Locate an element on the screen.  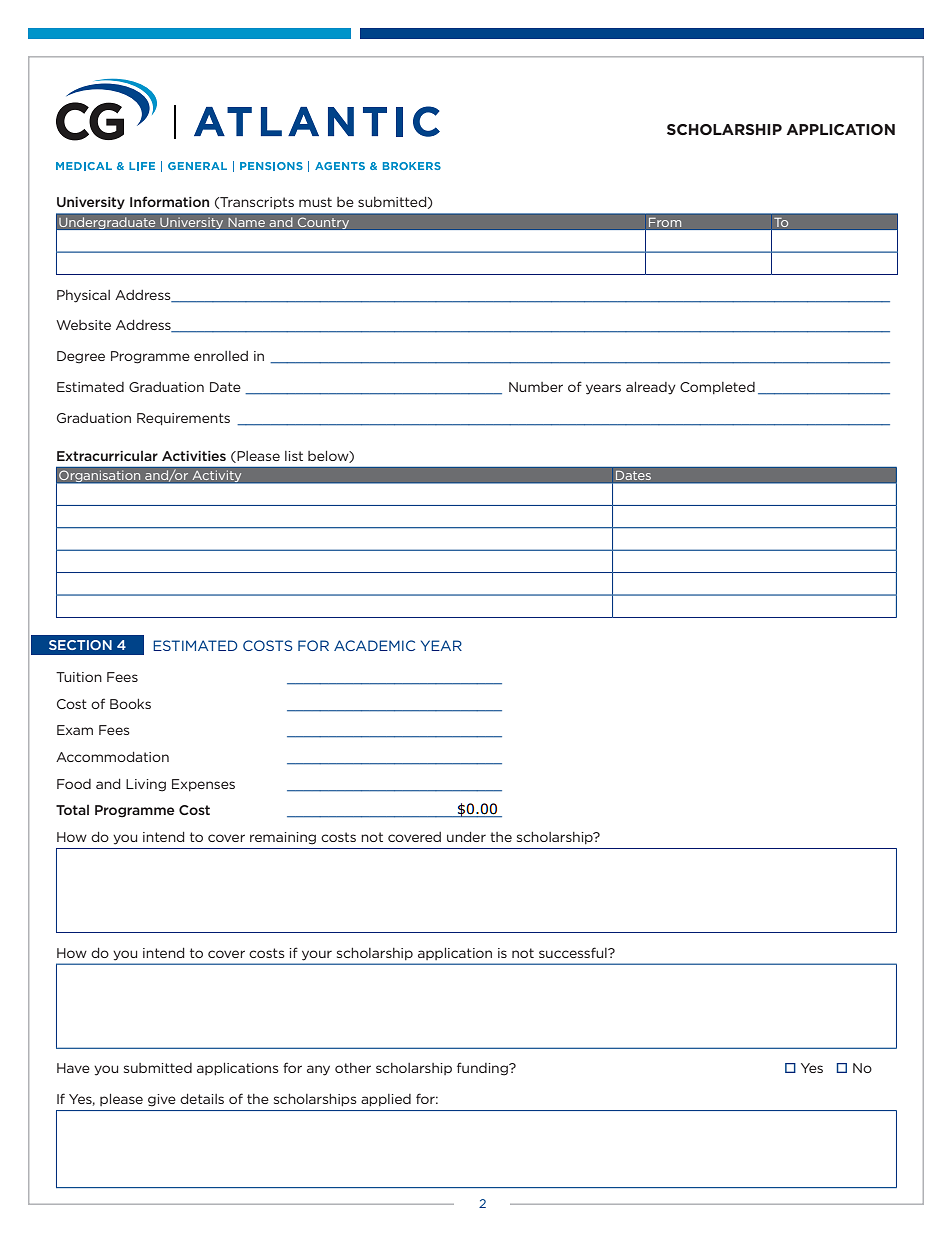
ACADEMIC is located at coordinates (374, 645).
